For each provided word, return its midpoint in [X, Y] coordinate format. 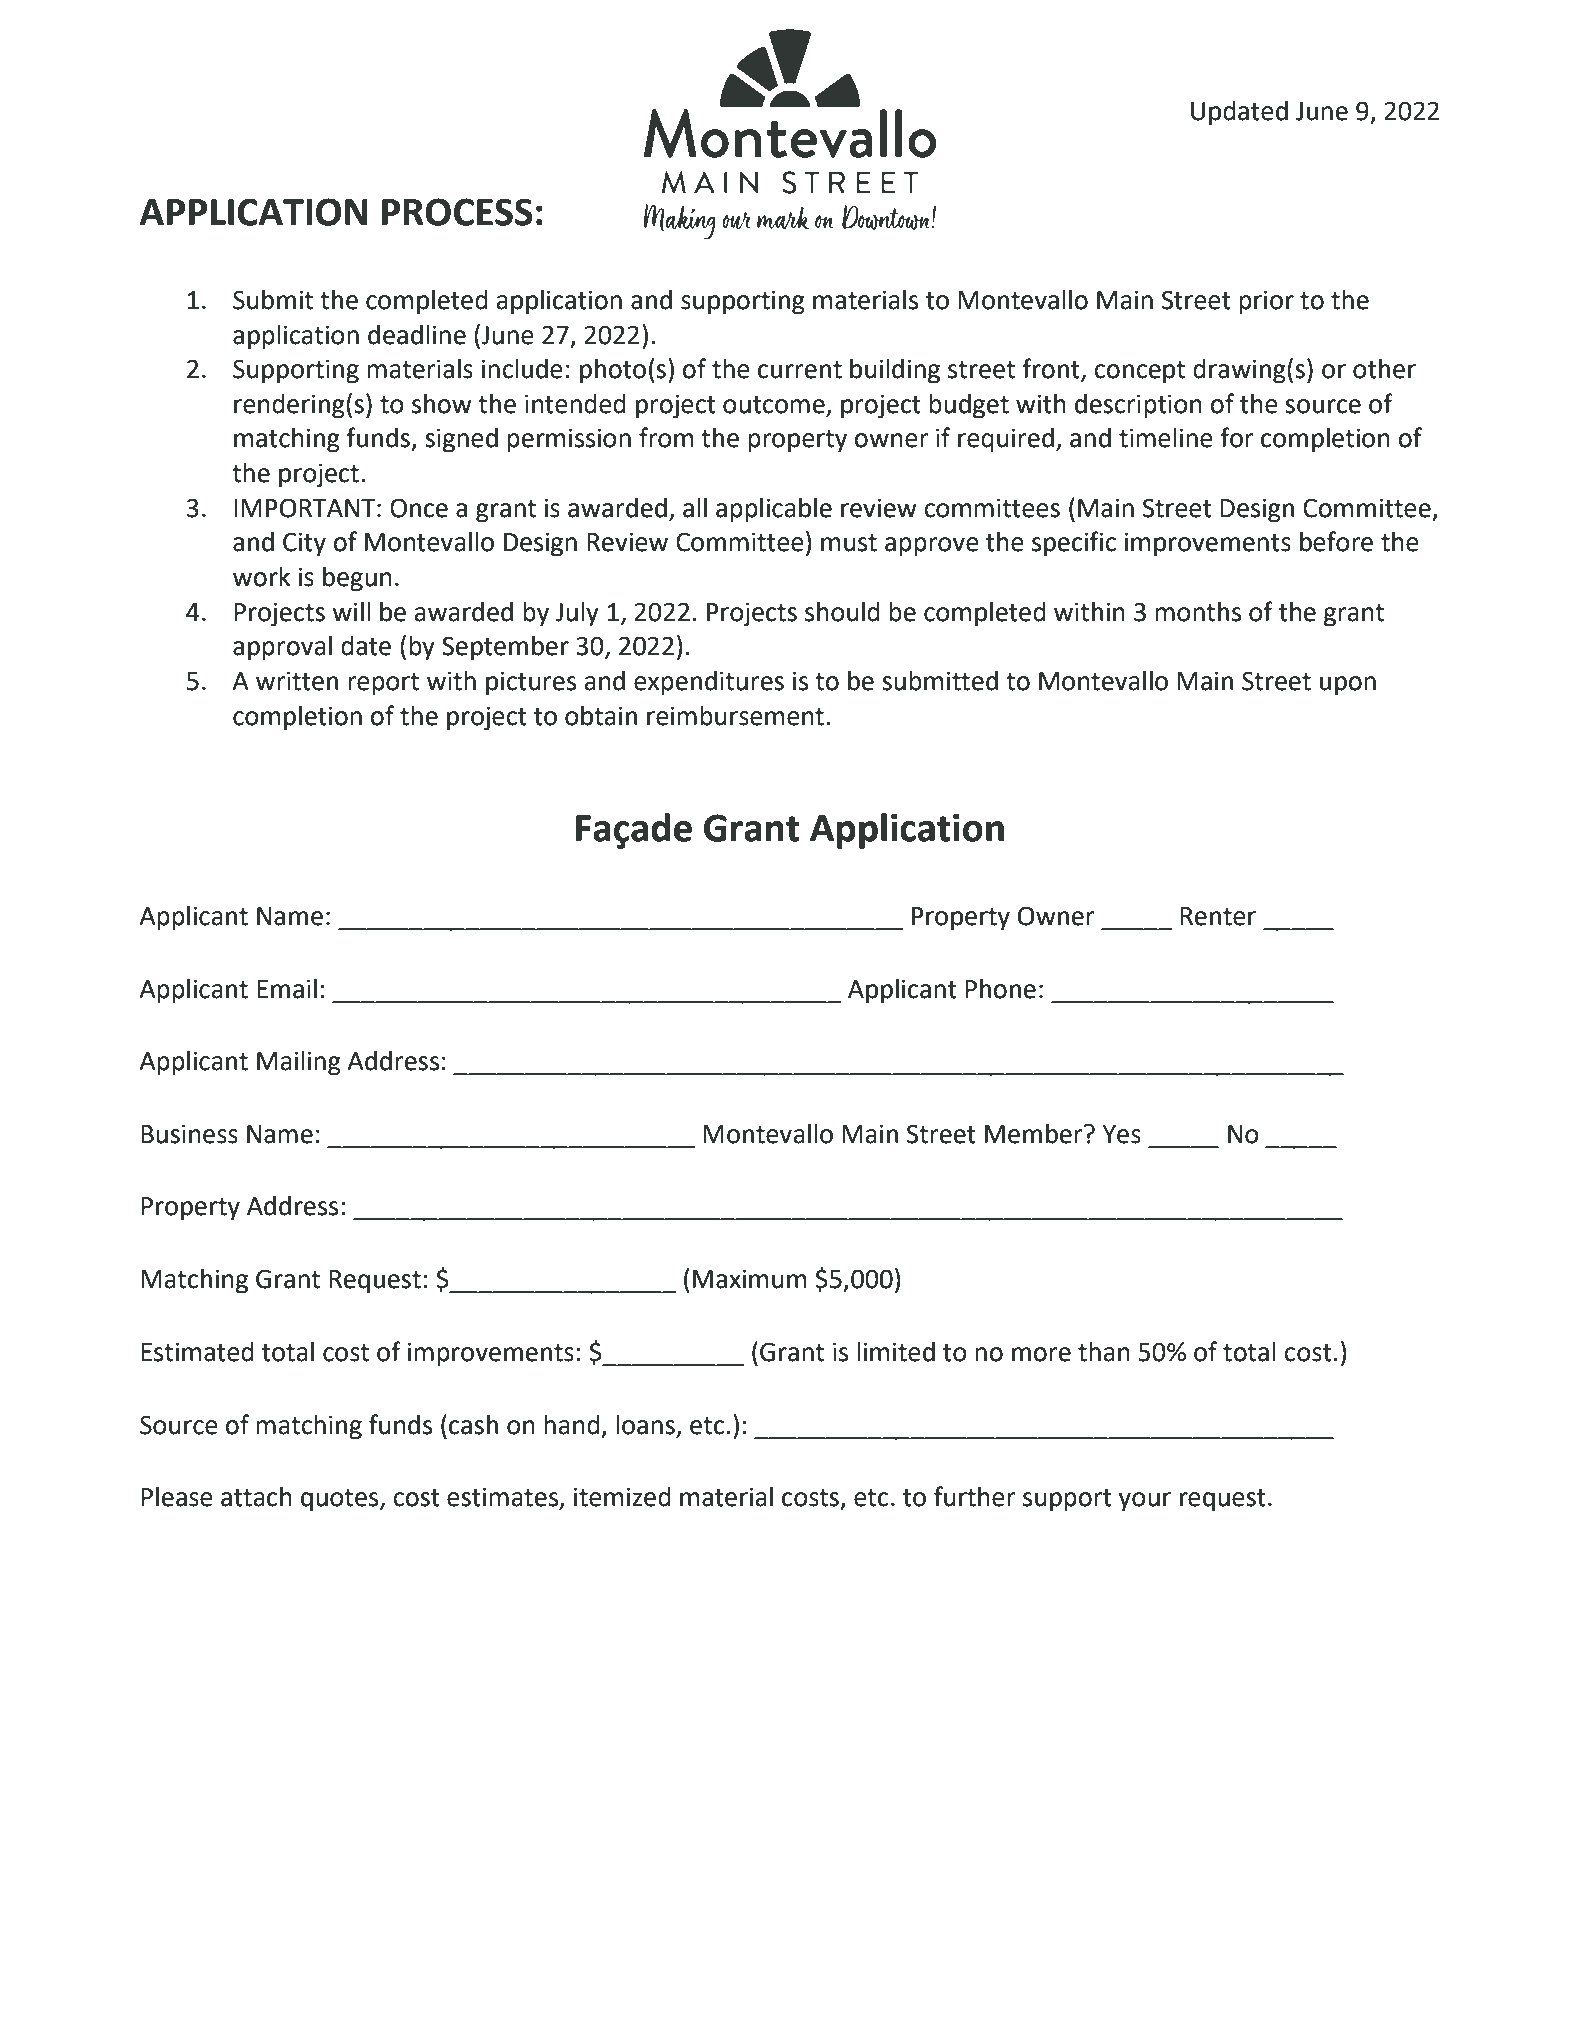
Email [287, 989]
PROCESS [457, 212]
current [800, 370]
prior [1266, 302]
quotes [341, 1500]
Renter [1218, 916]
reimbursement [735, 716]
